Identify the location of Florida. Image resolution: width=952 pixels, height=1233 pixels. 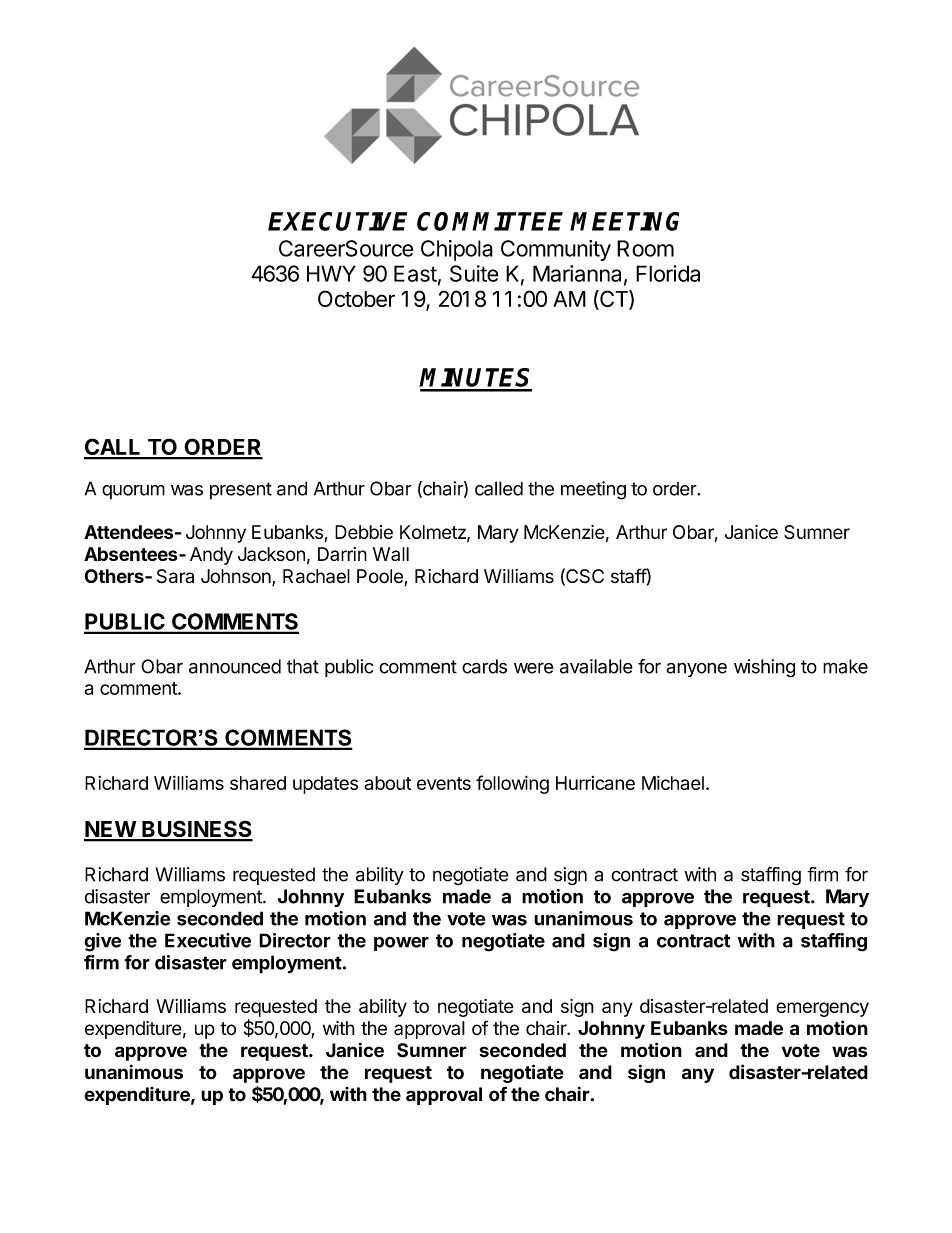
(668, 273).
